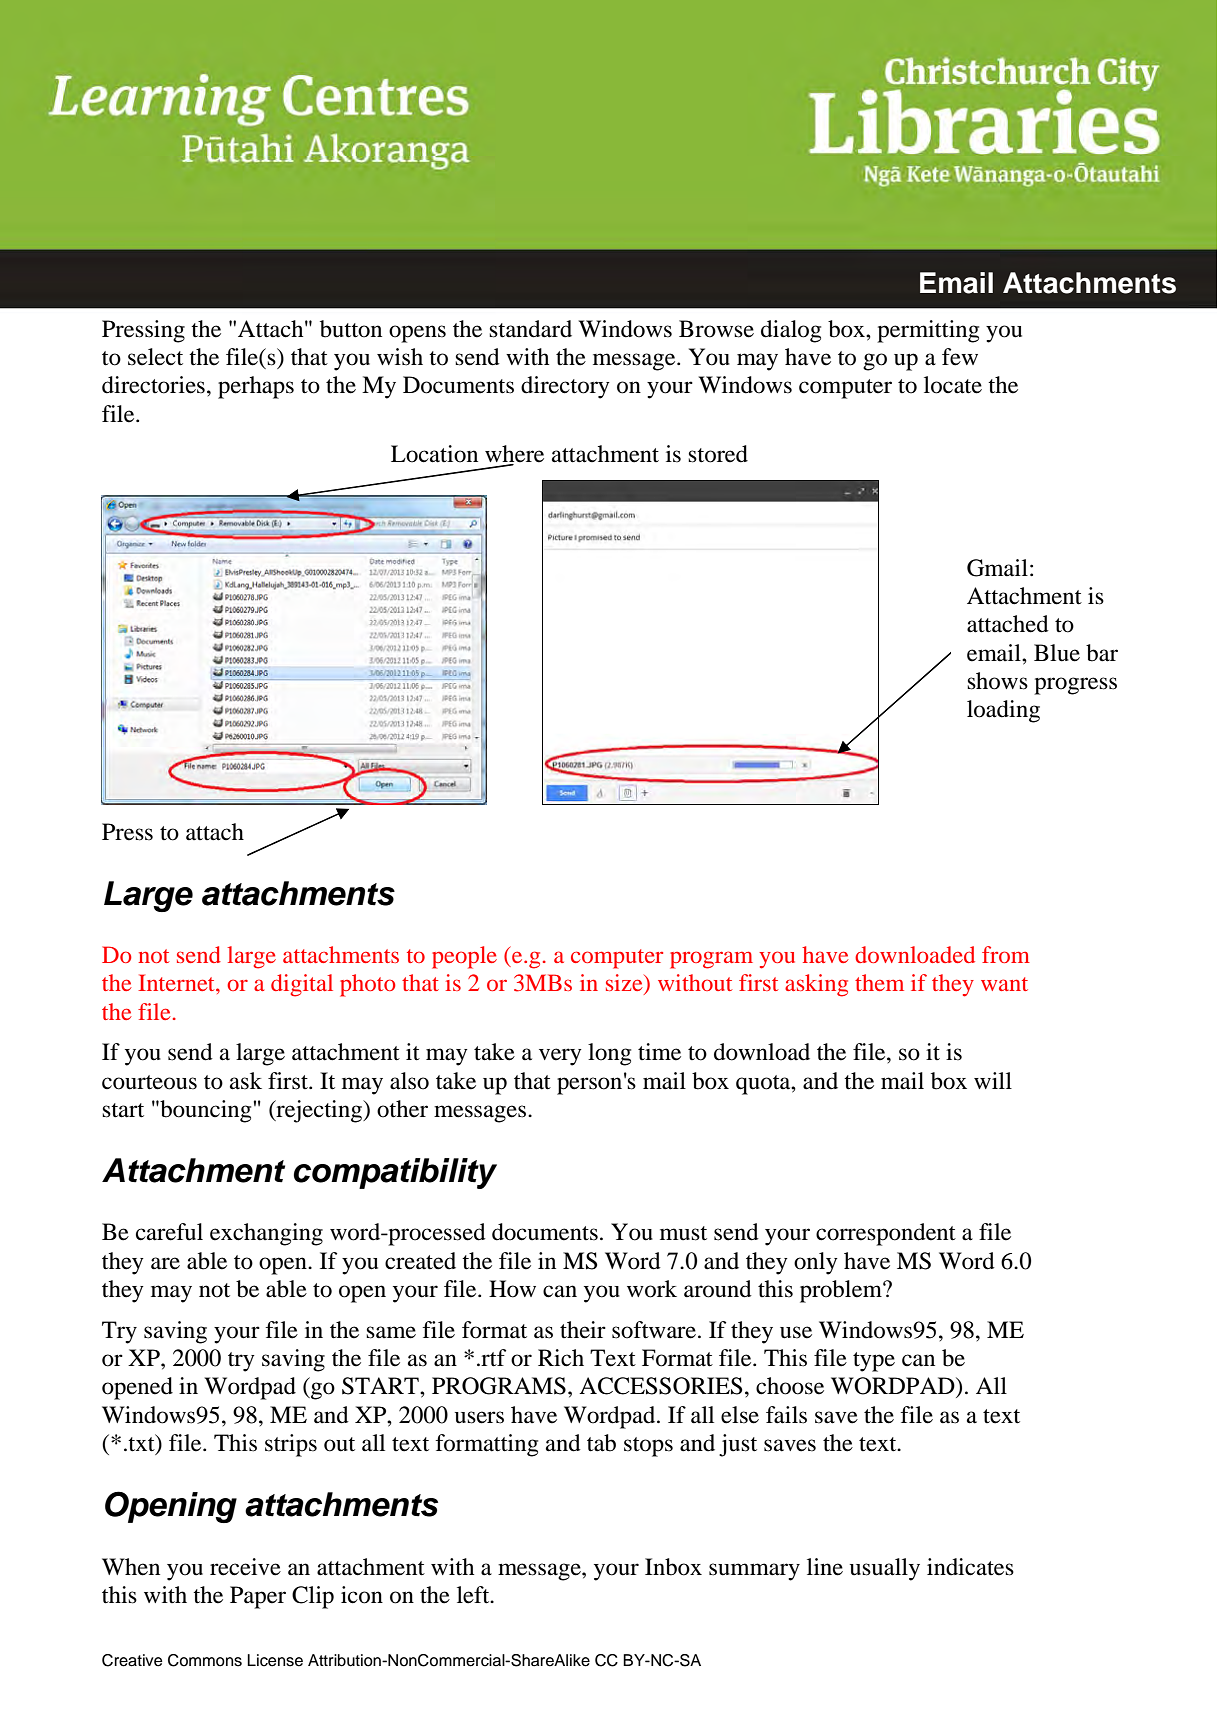 The width and height of the page is (1222, 1728). Describe the element at coordinates (434, 454) in the page. I see `Location` at that location.
